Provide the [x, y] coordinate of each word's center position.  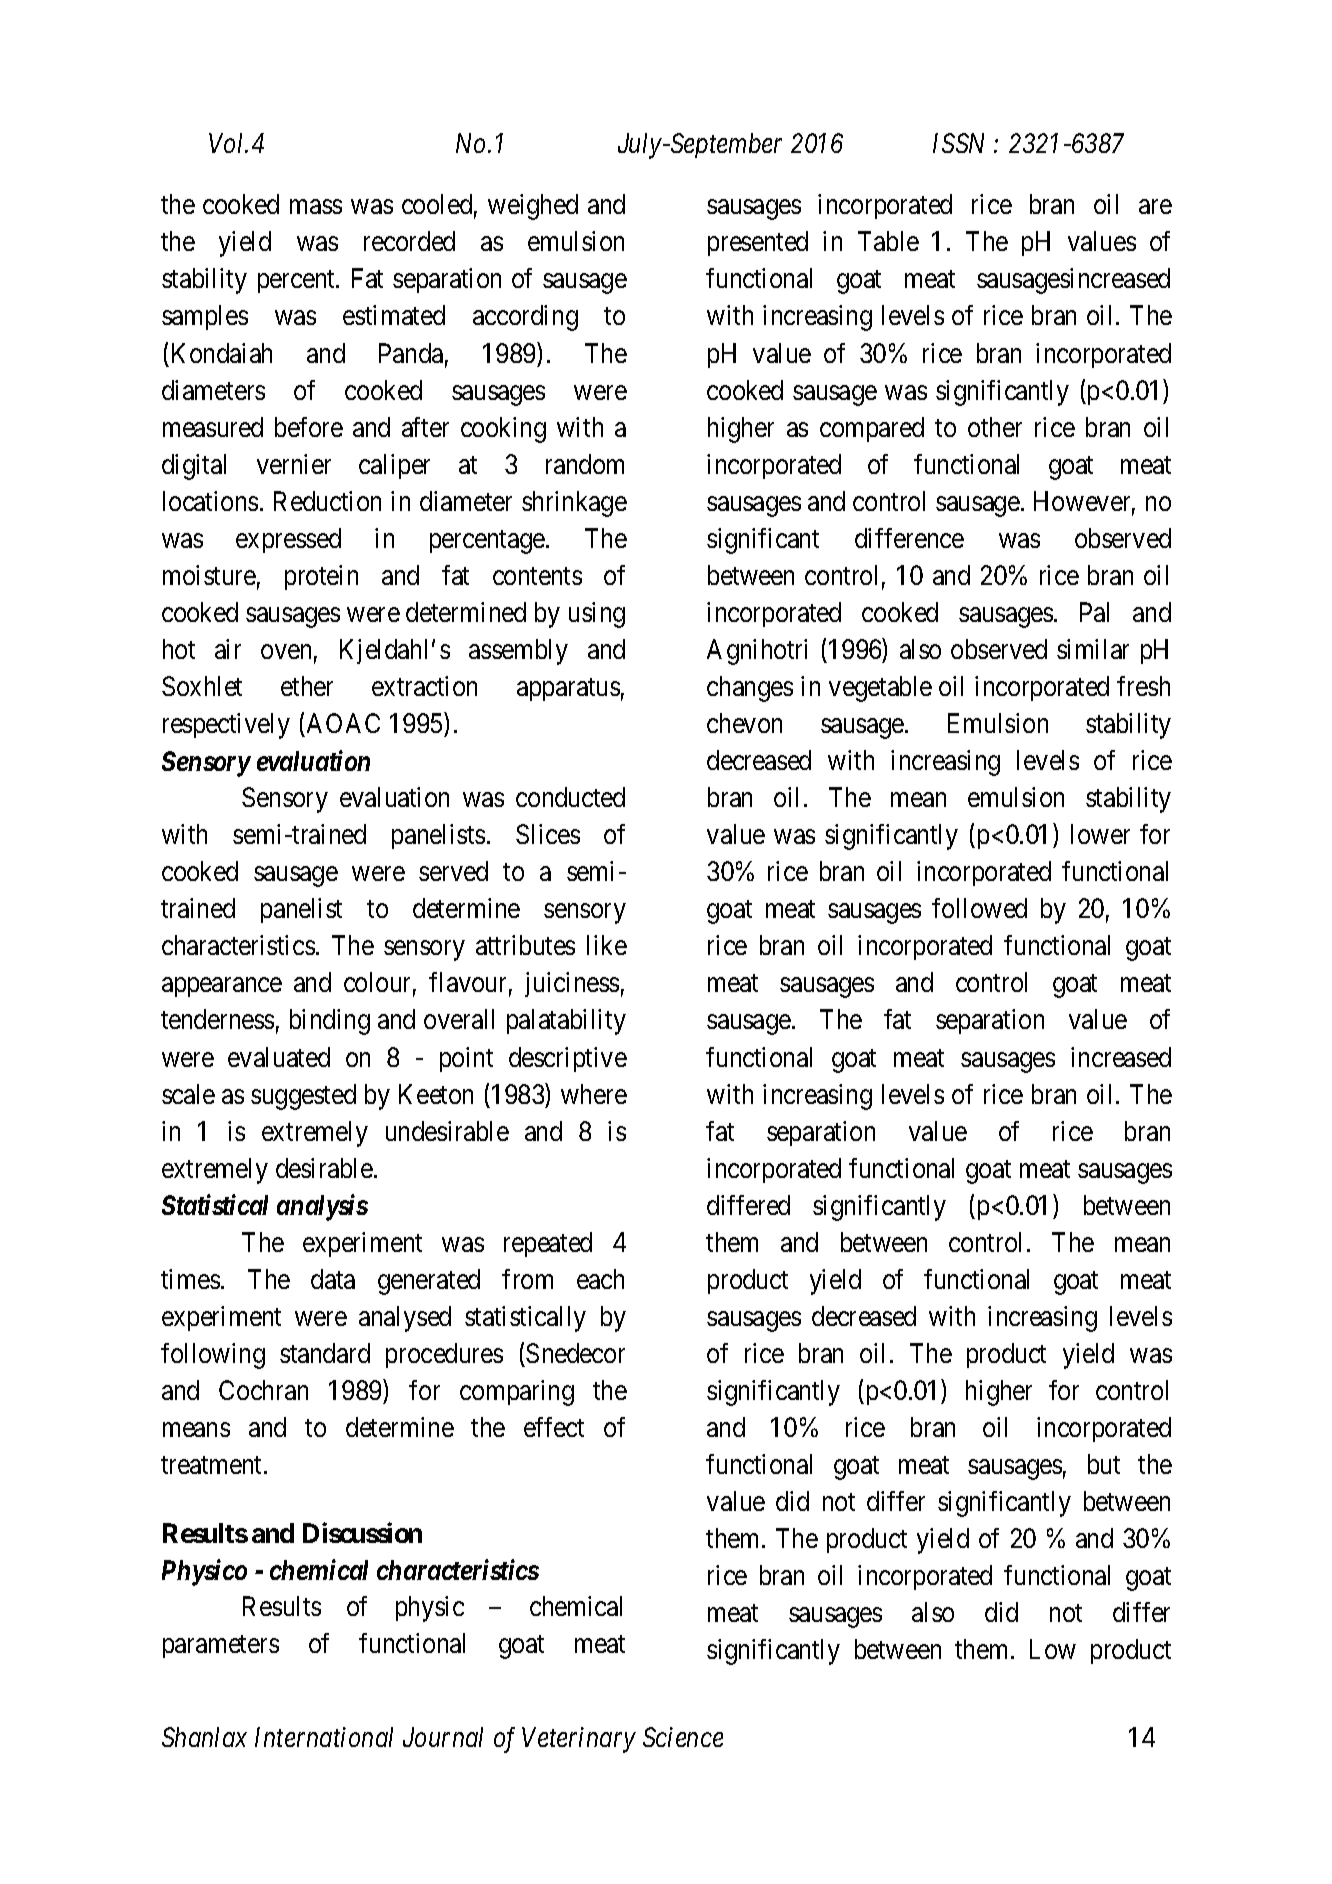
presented [758, 243]
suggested [303, 1097]
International [324, 1737]
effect [554, 1427]
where [594, 1094]
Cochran [263, 1390]
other [995, 427]
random [585, 464]
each [600, 1279]
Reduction [327, 501]
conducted [570, 797]
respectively [226, 726]
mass [316, 207]
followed [979, 908]
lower [1100, 834]
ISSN [958, 143]
